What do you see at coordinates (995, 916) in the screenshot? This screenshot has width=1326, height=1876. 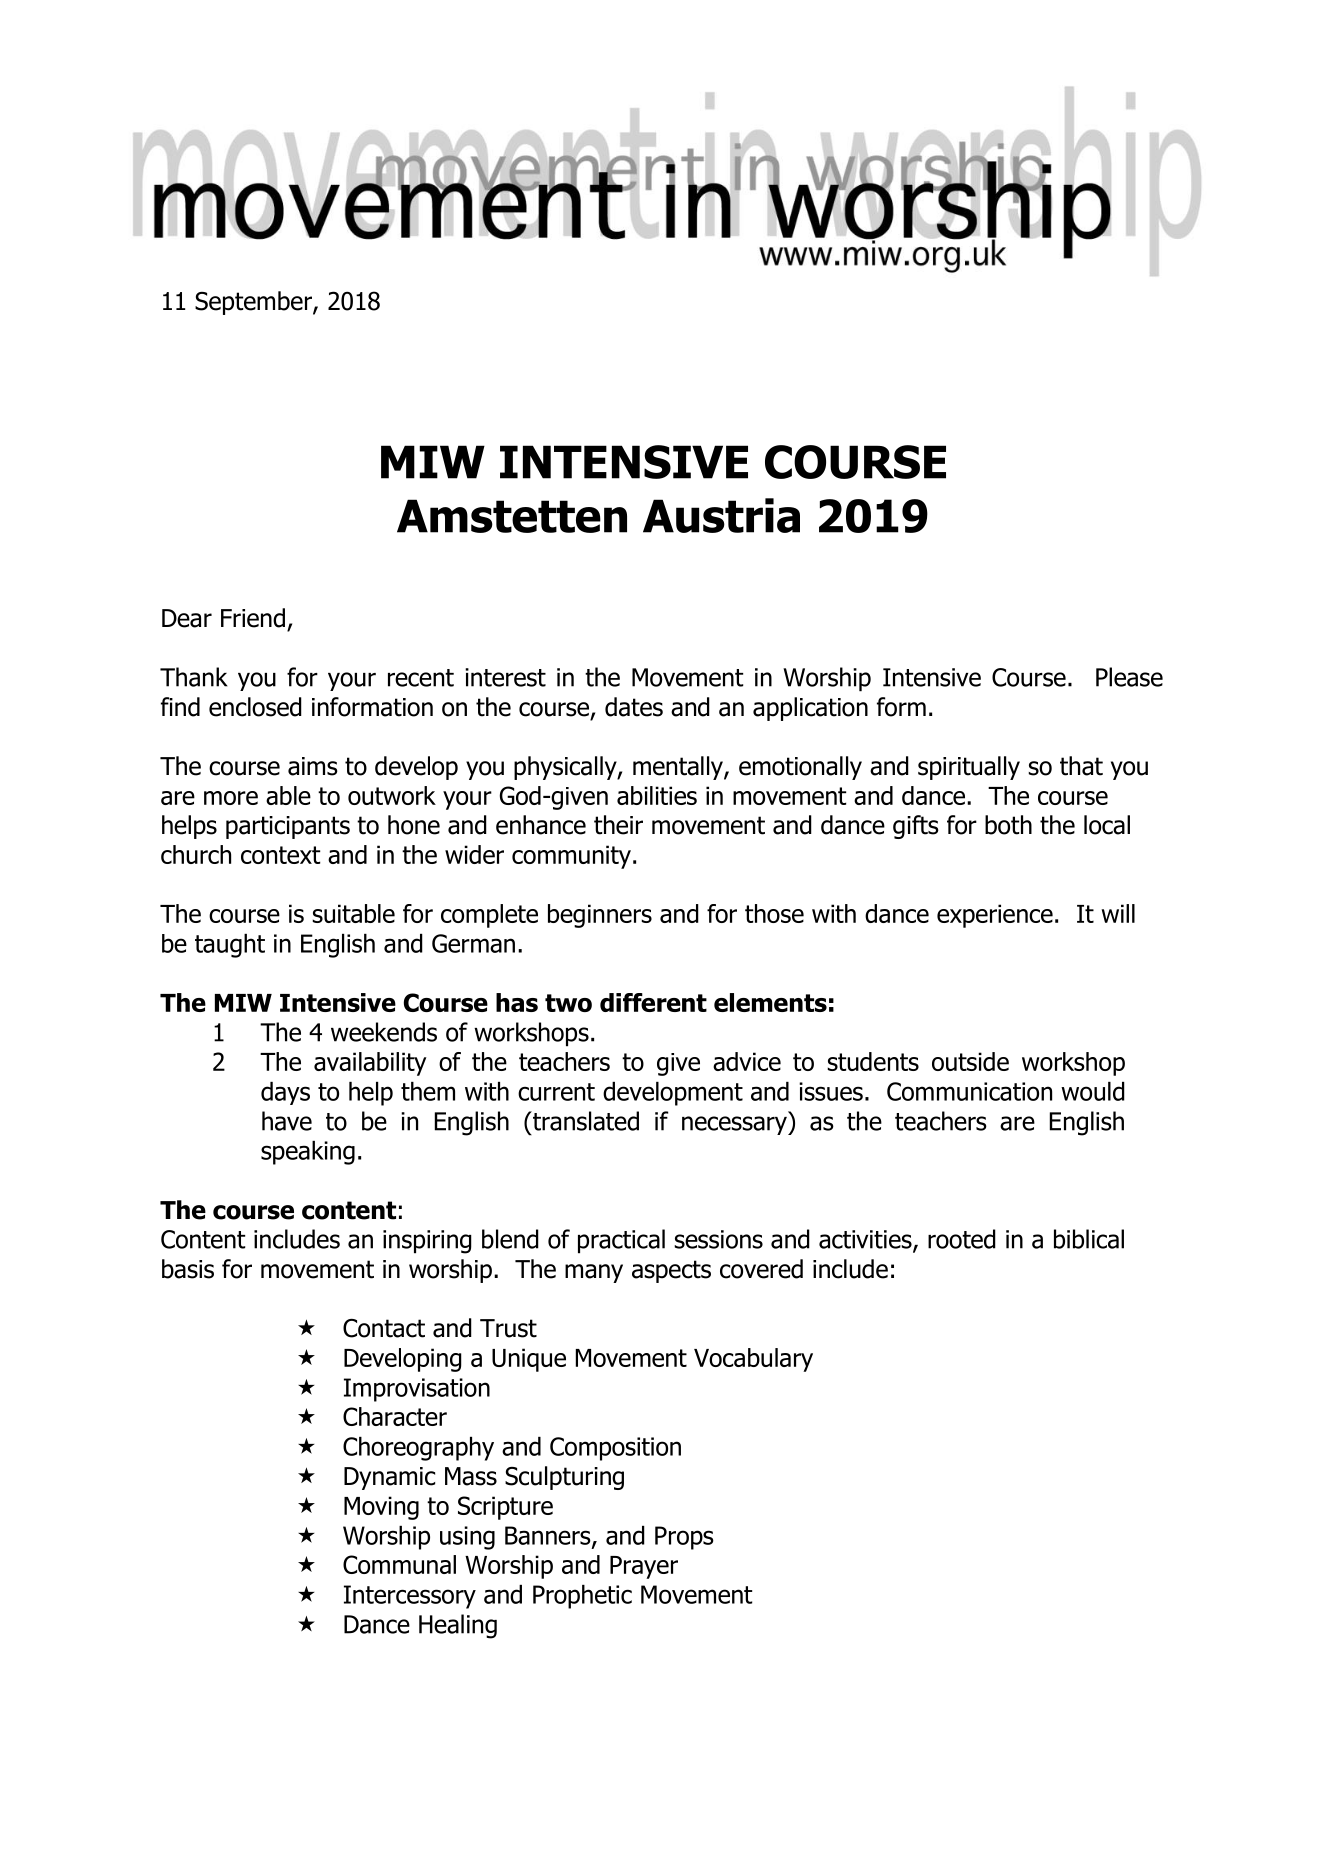 I see `experience` at bounding box center [995, 916].
